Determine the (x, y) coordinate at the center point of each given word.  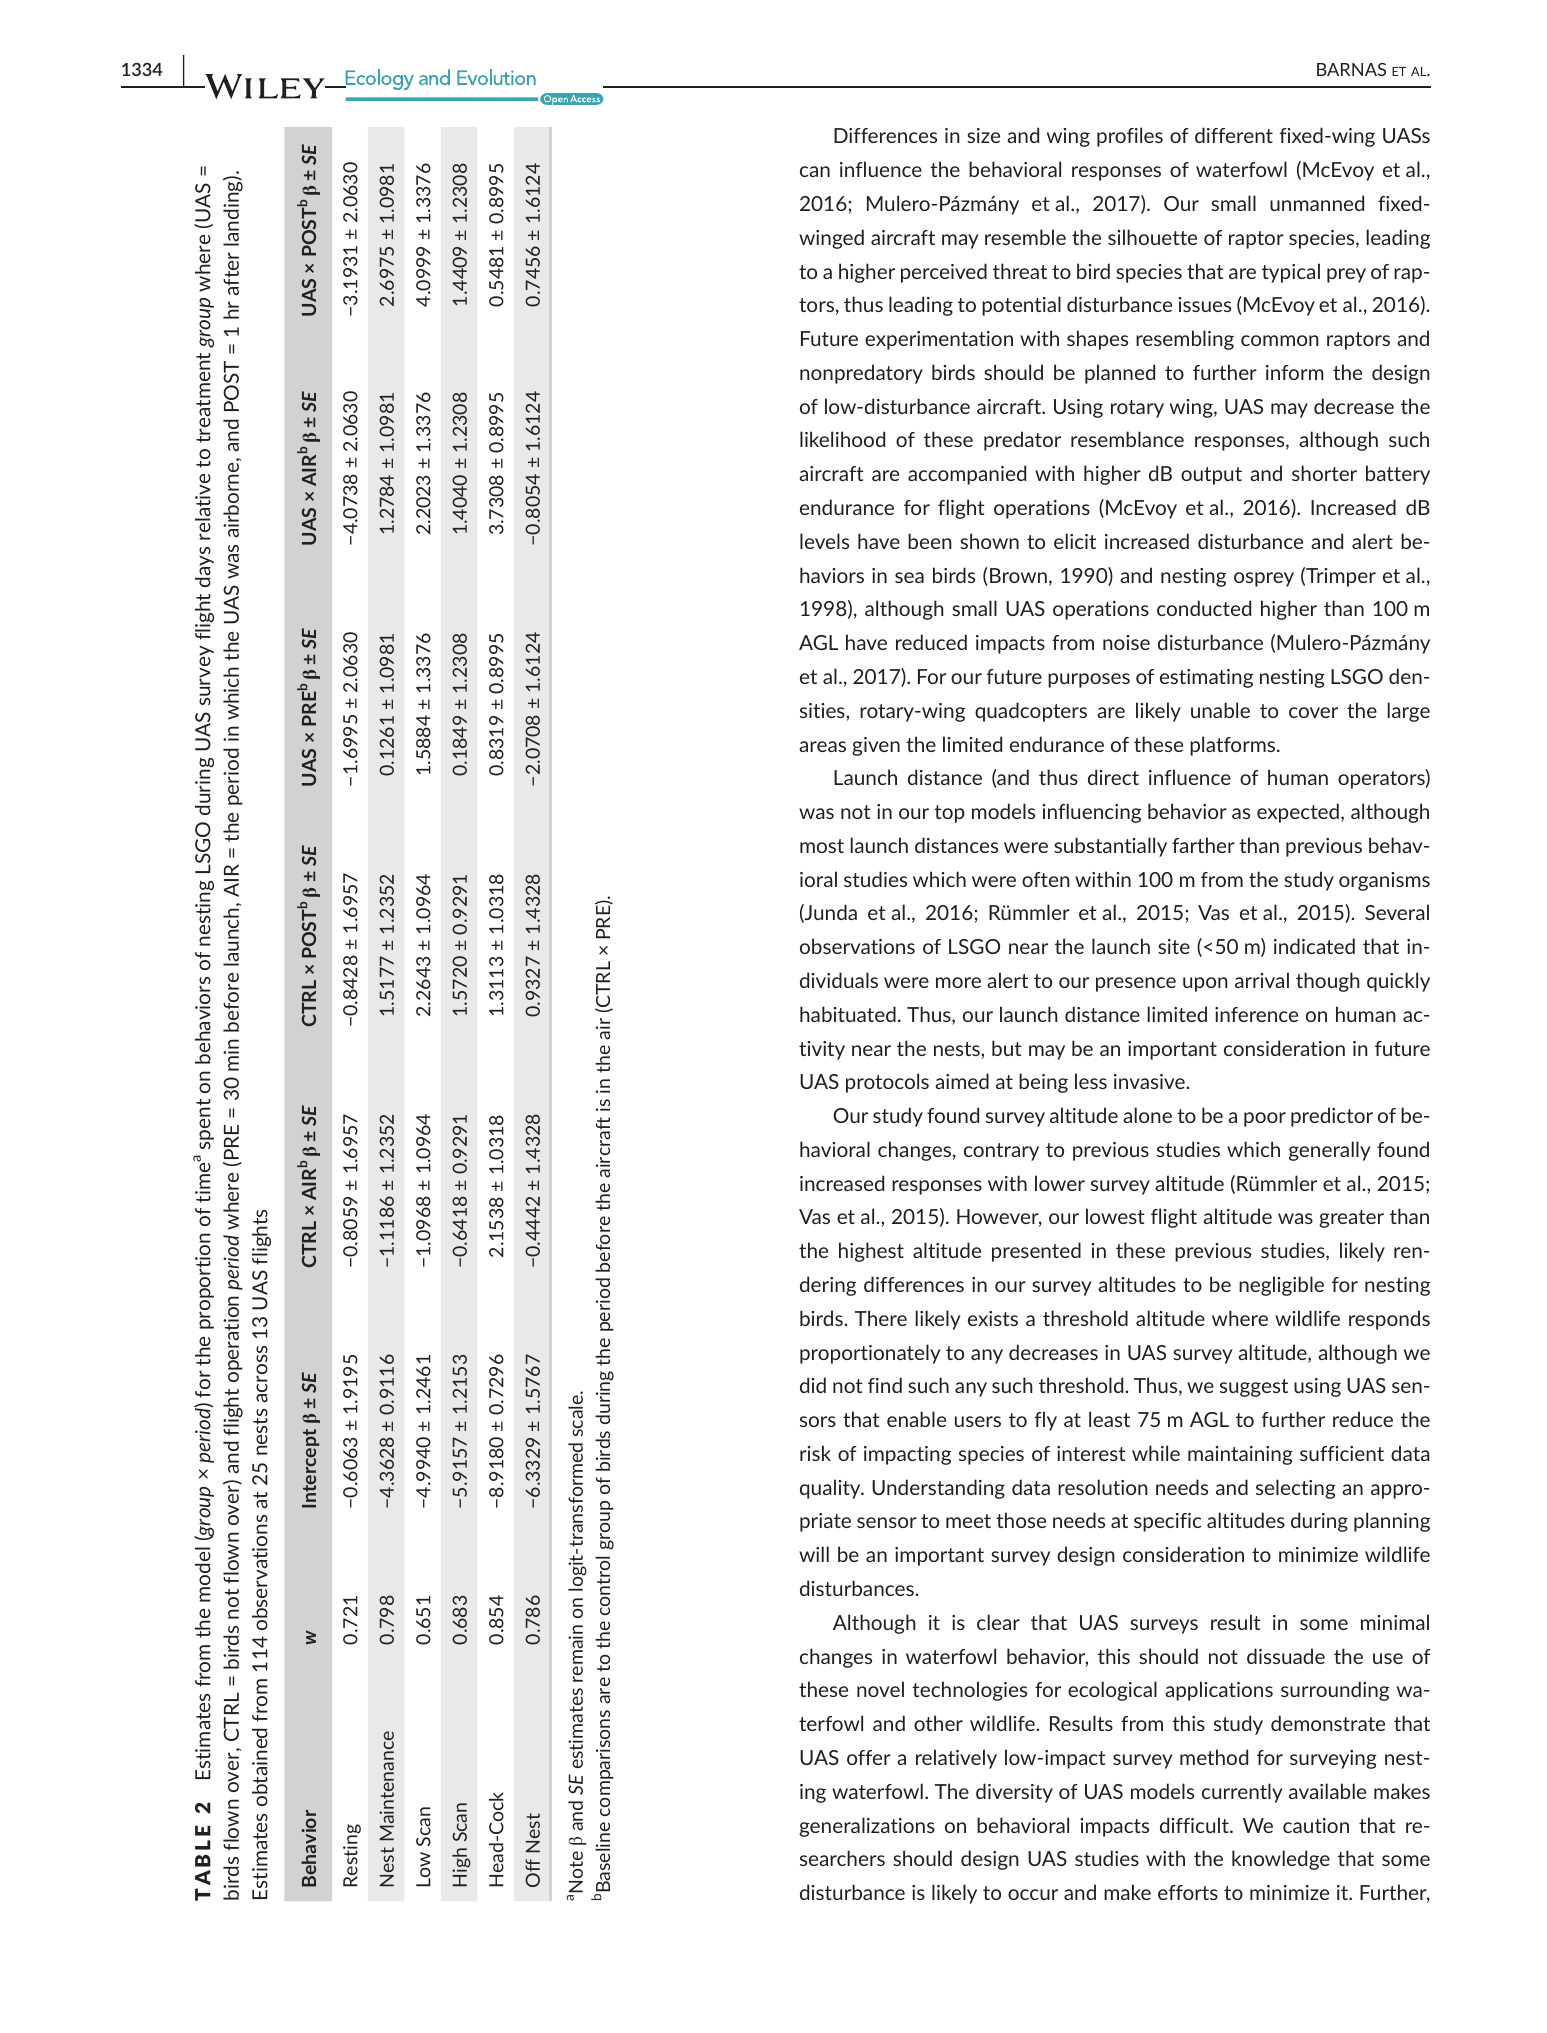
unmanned (1317, 203)
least (1109, 1419)
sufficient (1342, 1453)
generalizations (867, 1827)
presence (1136, 984)
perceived (944, 273)
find (885, 1385)
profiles (1130, 137)
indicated (1314, 946)
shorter (1324, 473)
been (930, 541)
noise (1126, 642)
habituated (848, 1014)
